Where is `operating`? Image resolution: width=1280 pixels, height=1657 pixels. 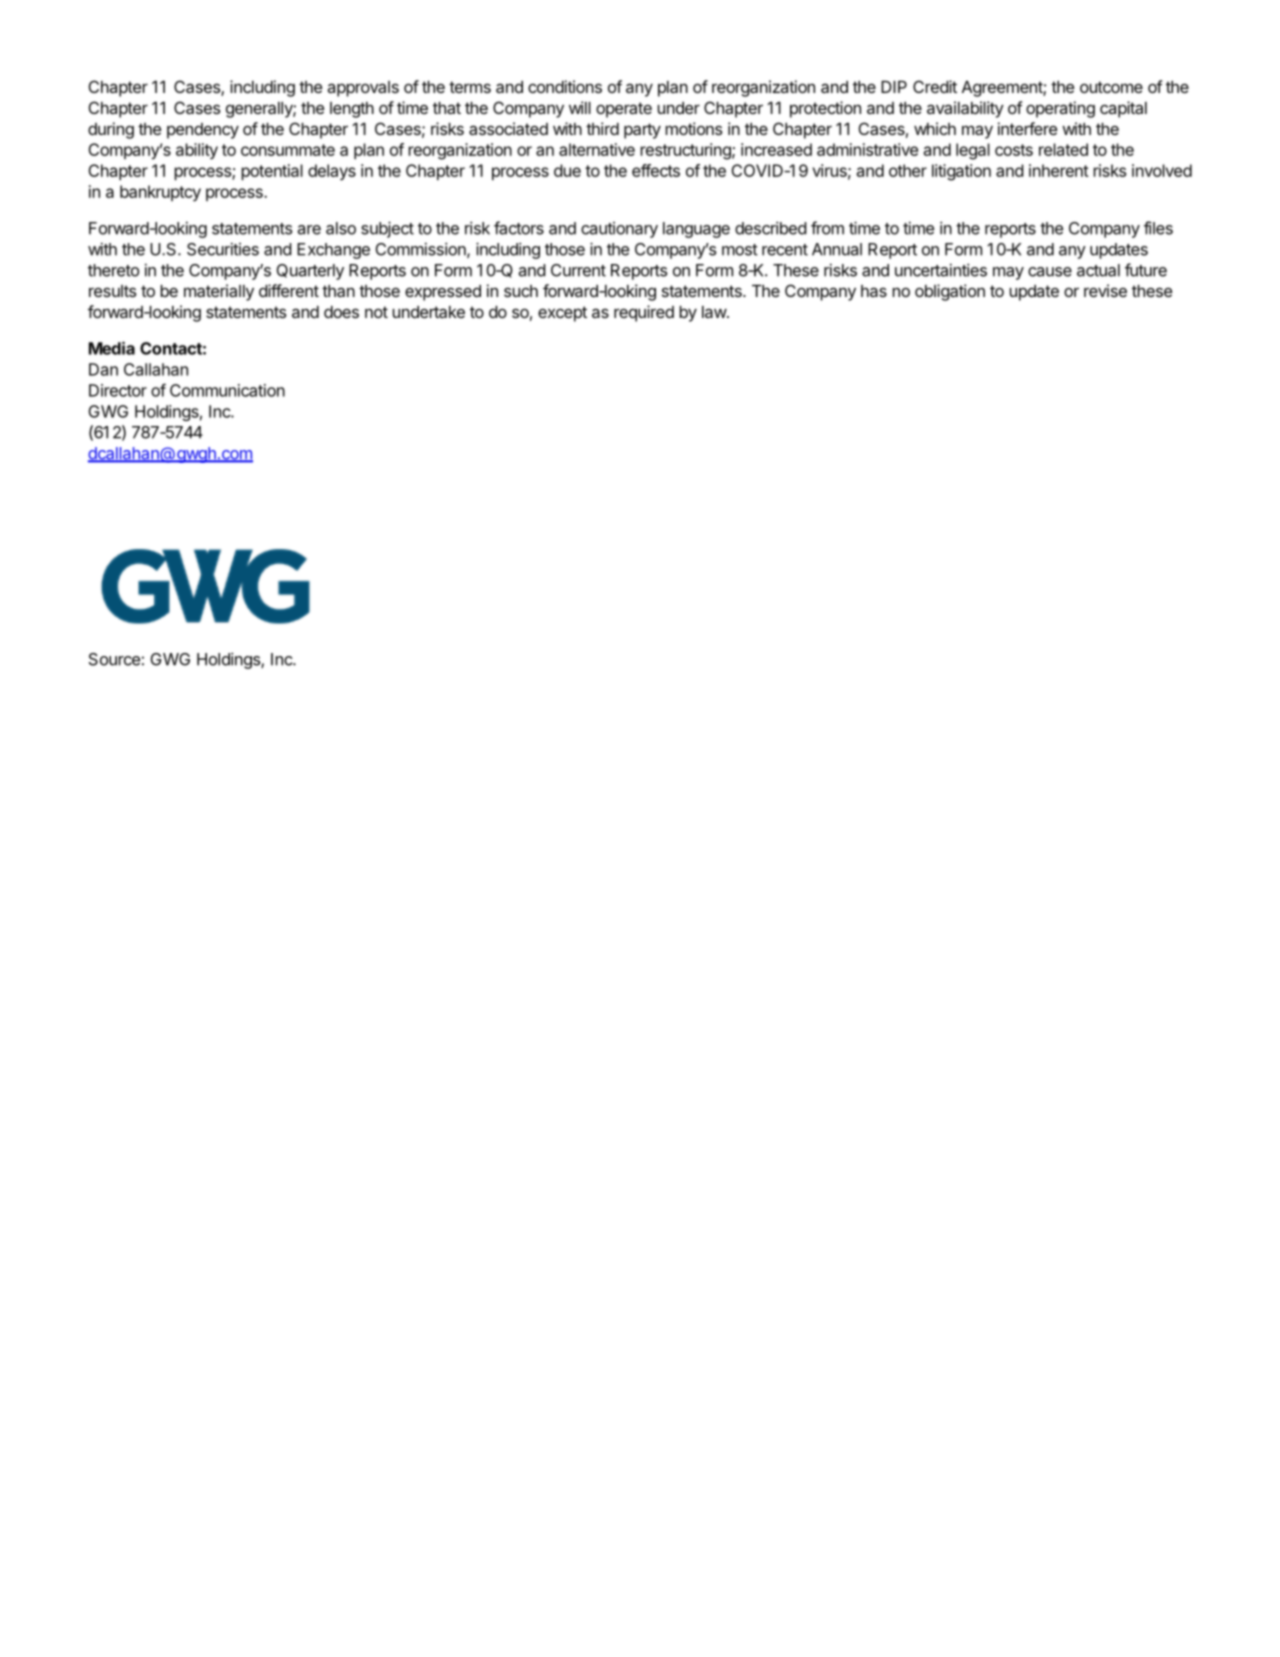
operating is located at coordinates (1060, 109).
